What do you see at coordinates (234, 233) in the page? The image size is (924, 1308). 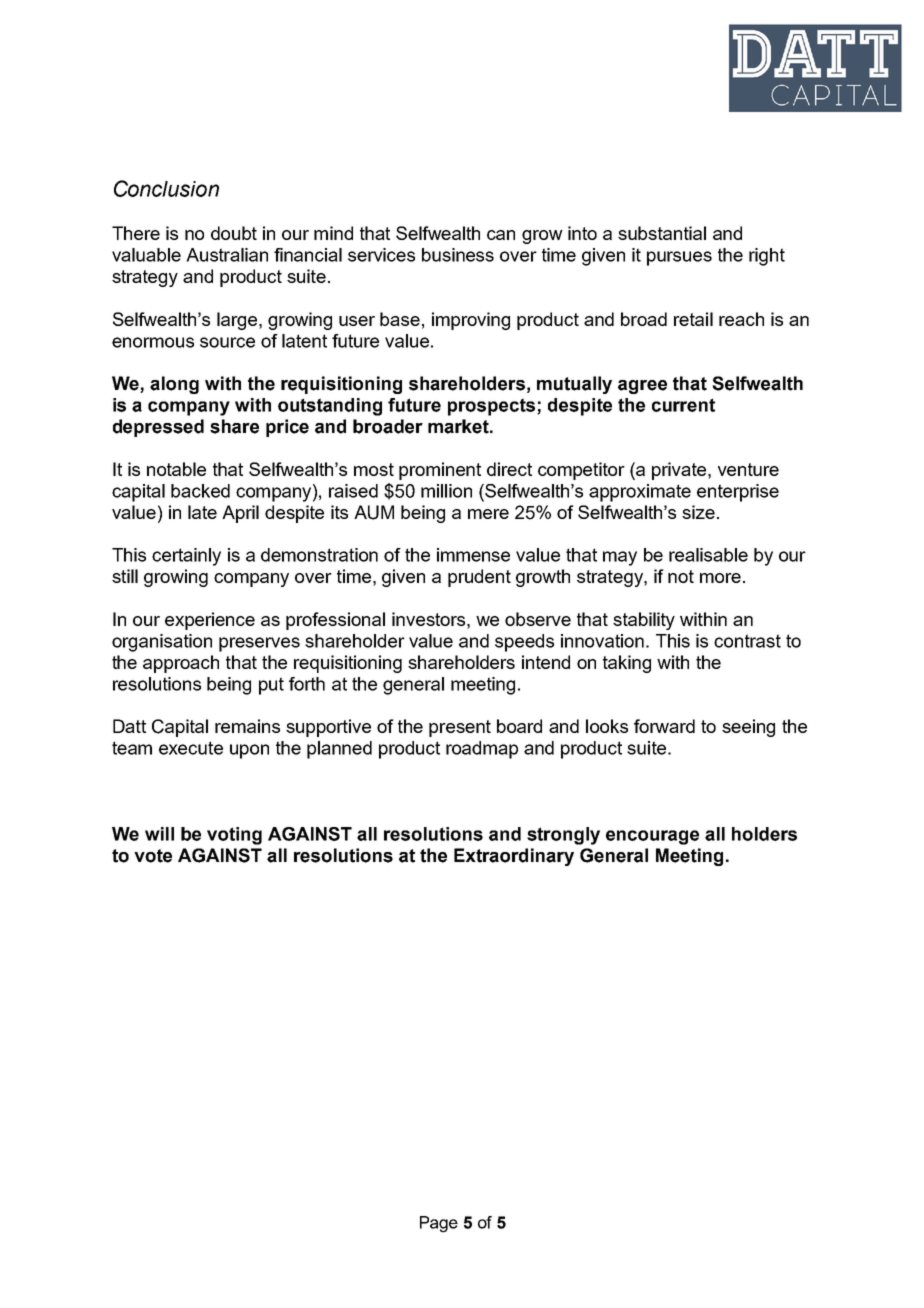 I see `doubt` at bounding box center [234, 233].
